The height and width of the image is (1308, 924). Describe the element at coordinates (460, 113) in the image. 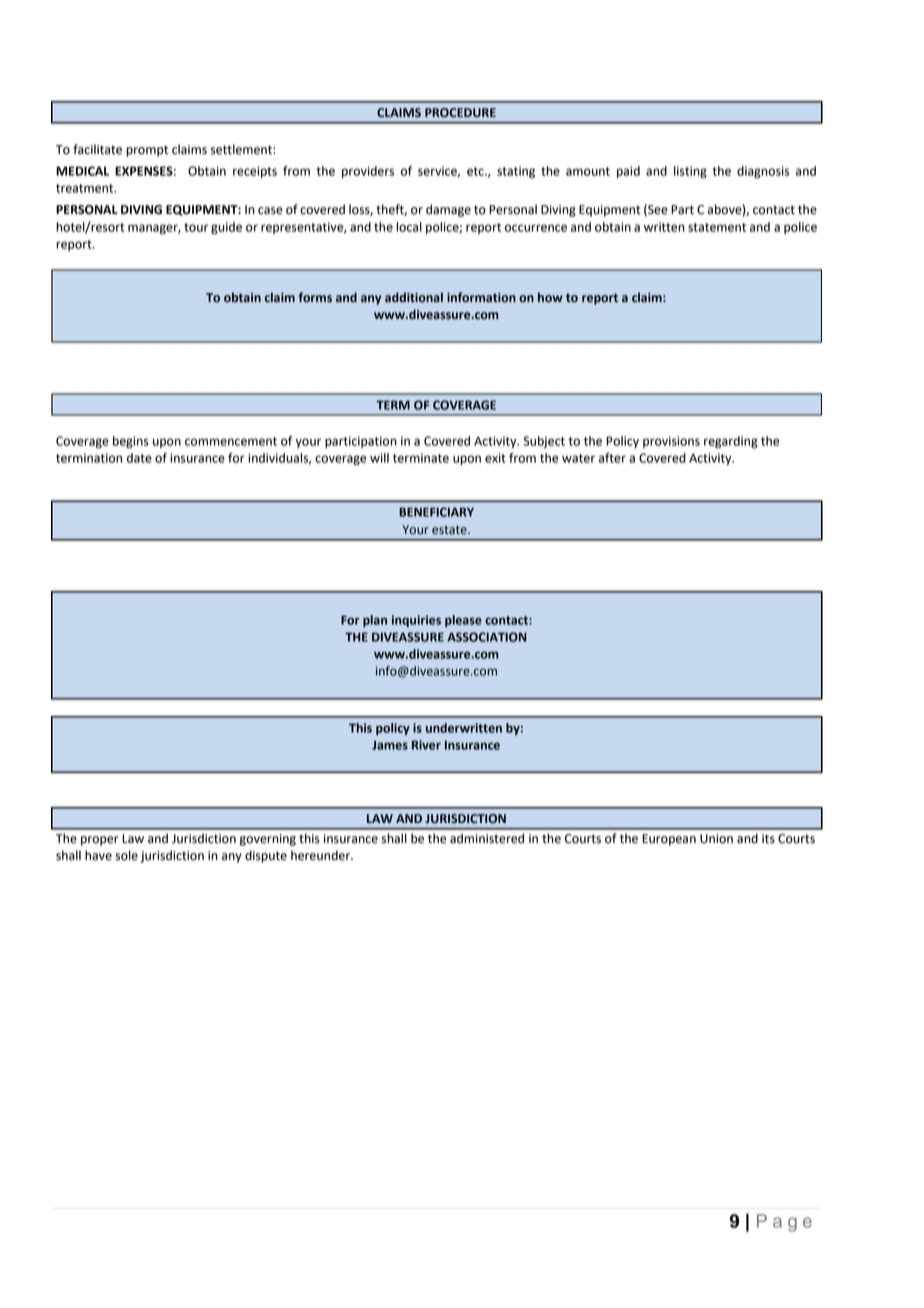

I see `PROCEDURE` at that location.
